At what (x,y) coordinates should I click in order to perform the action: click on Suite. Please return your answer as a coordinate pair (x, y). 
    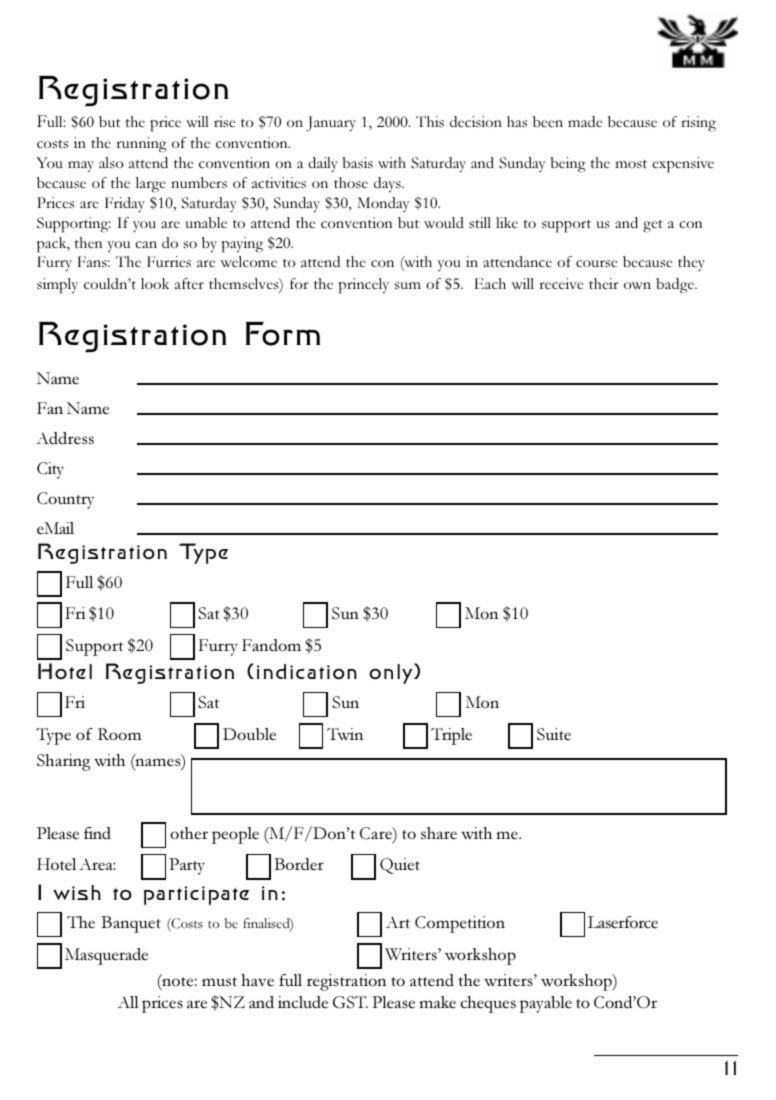
    Looking at the image, I should click on (554, 734).
